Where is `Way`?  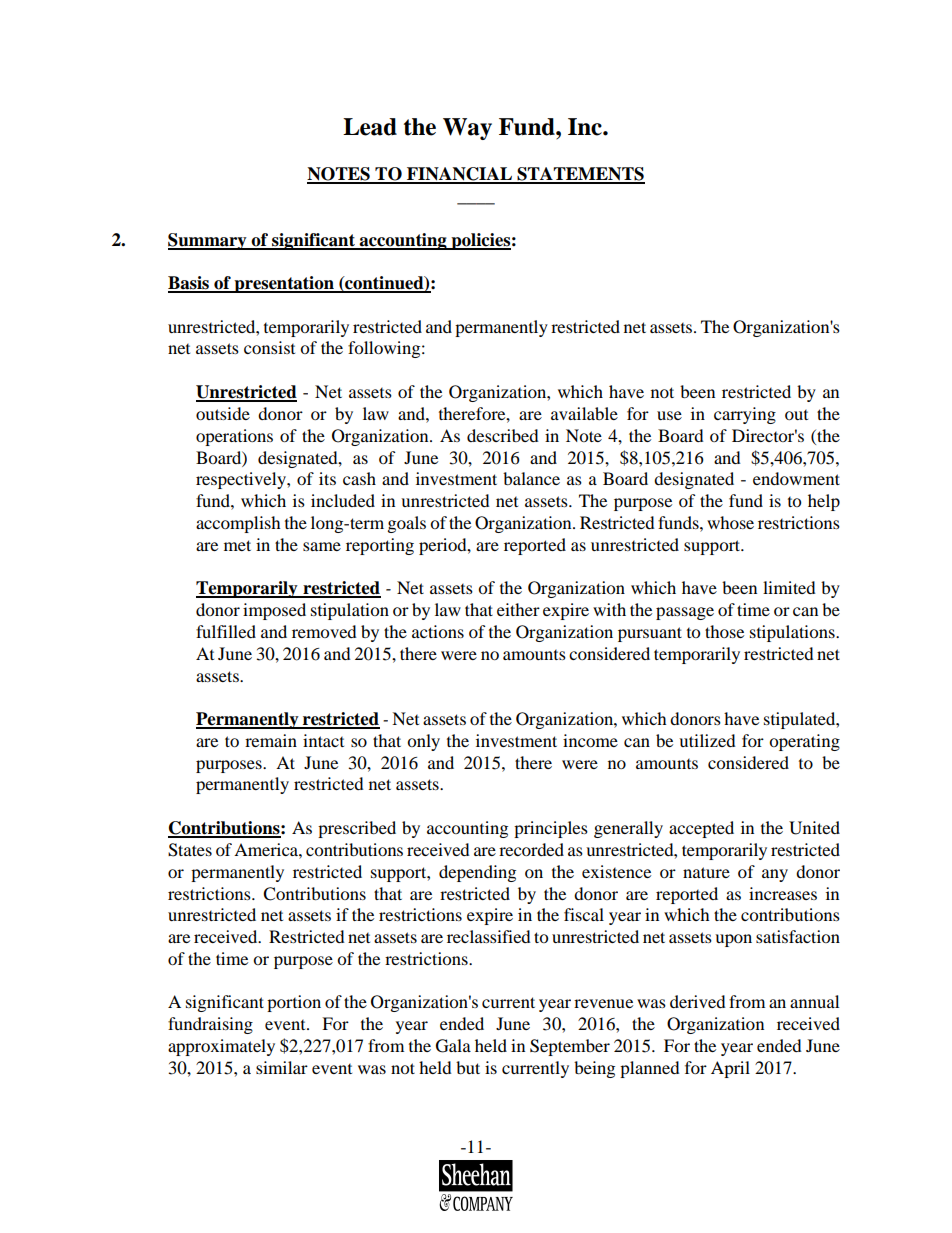 Way is located at coordinates (467, 129).
